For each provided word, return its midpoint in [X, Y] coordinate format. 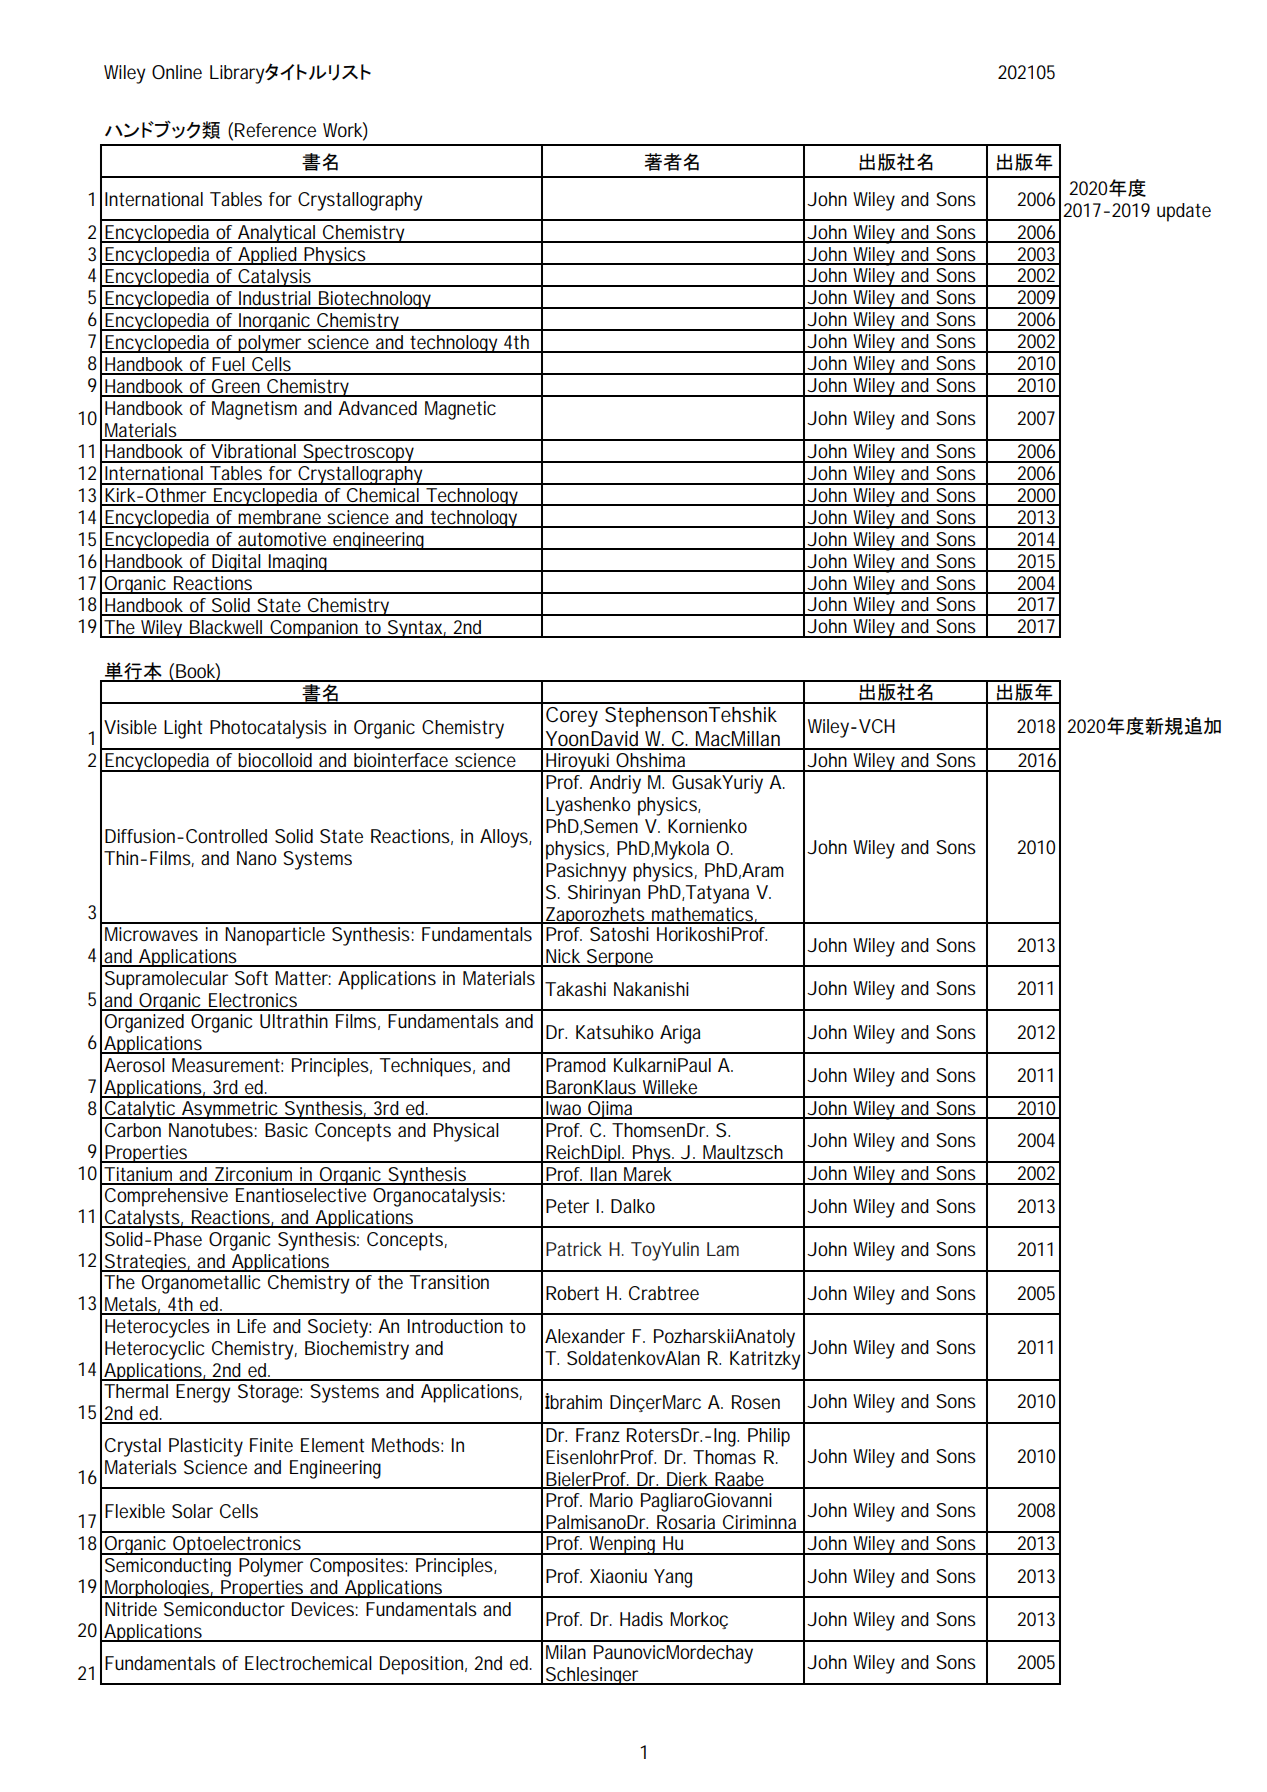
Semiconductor [224, 1609]
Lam [723, 1249]
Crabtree [664, 1293]
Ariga [680, 1034]
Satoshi [619, 934]
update [1184, 212]
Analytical [276, 234]
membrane [279, 518]
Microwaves [151, 934]
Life [251, 1326]
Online [177, 72]
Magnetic [460, 410]
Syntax [414, 629]
